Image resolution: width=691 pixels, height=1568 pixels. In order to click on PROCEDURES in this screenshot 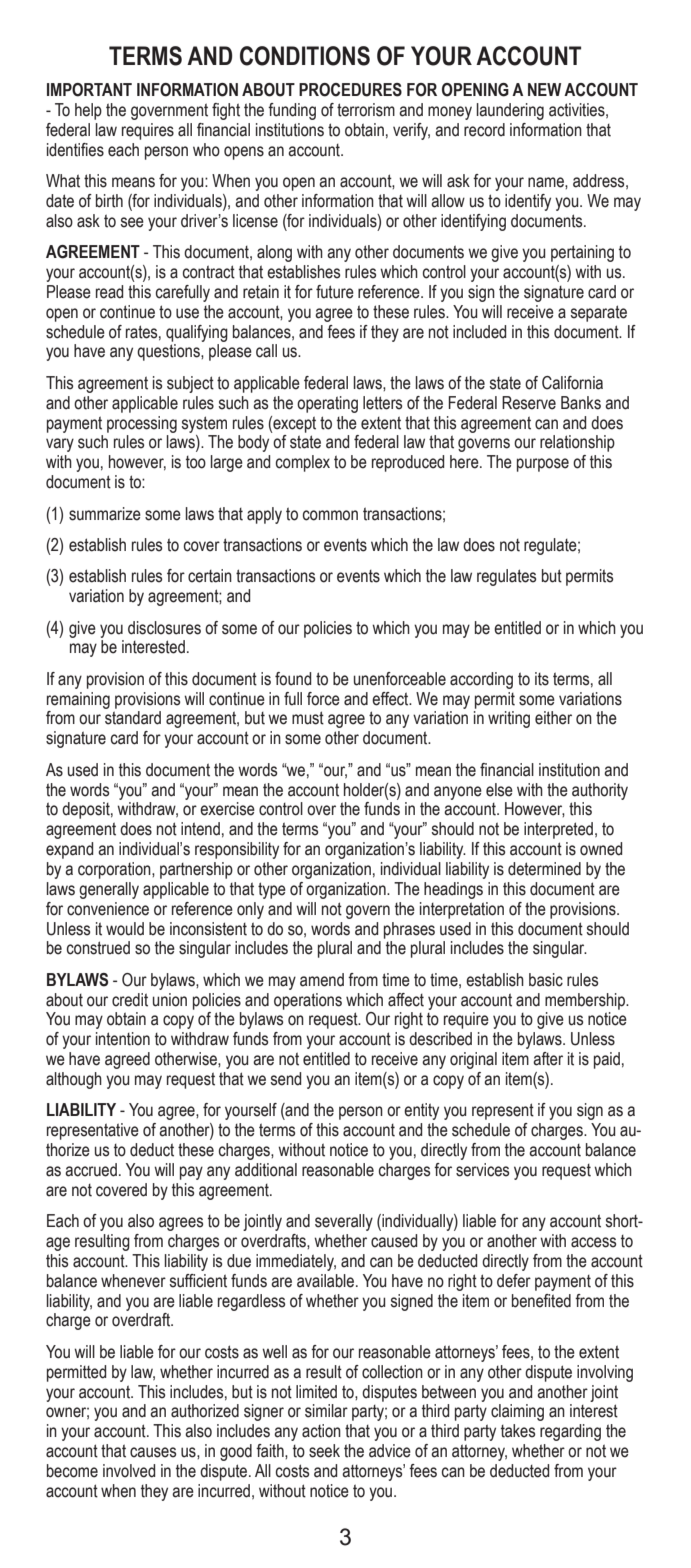, I will do `click(350, 90)`.
